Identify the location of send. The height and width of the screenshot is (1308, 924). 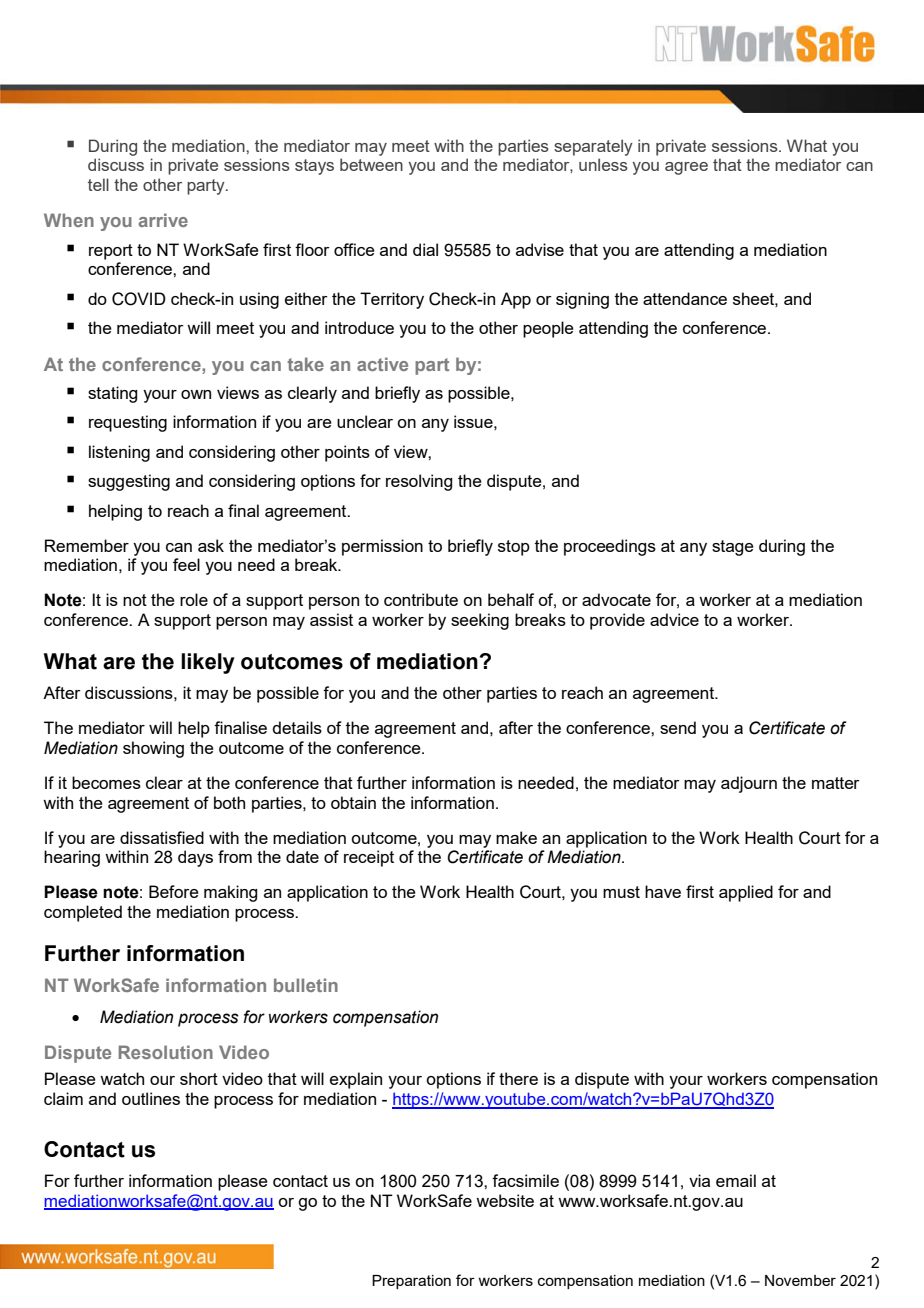
(678, 727).
